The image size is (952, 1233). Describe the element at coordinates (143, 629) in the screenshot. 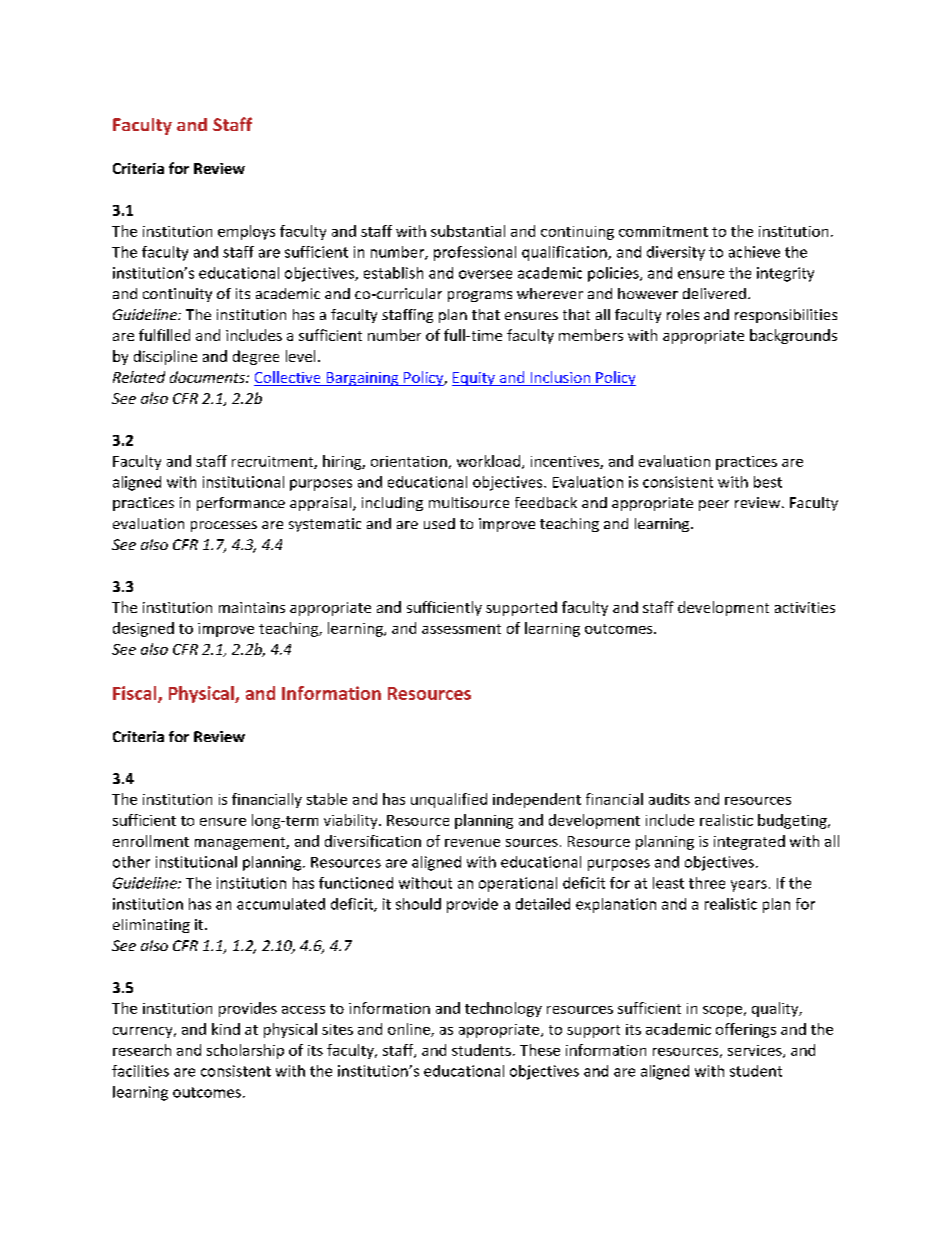

I see `designed` at that location.
